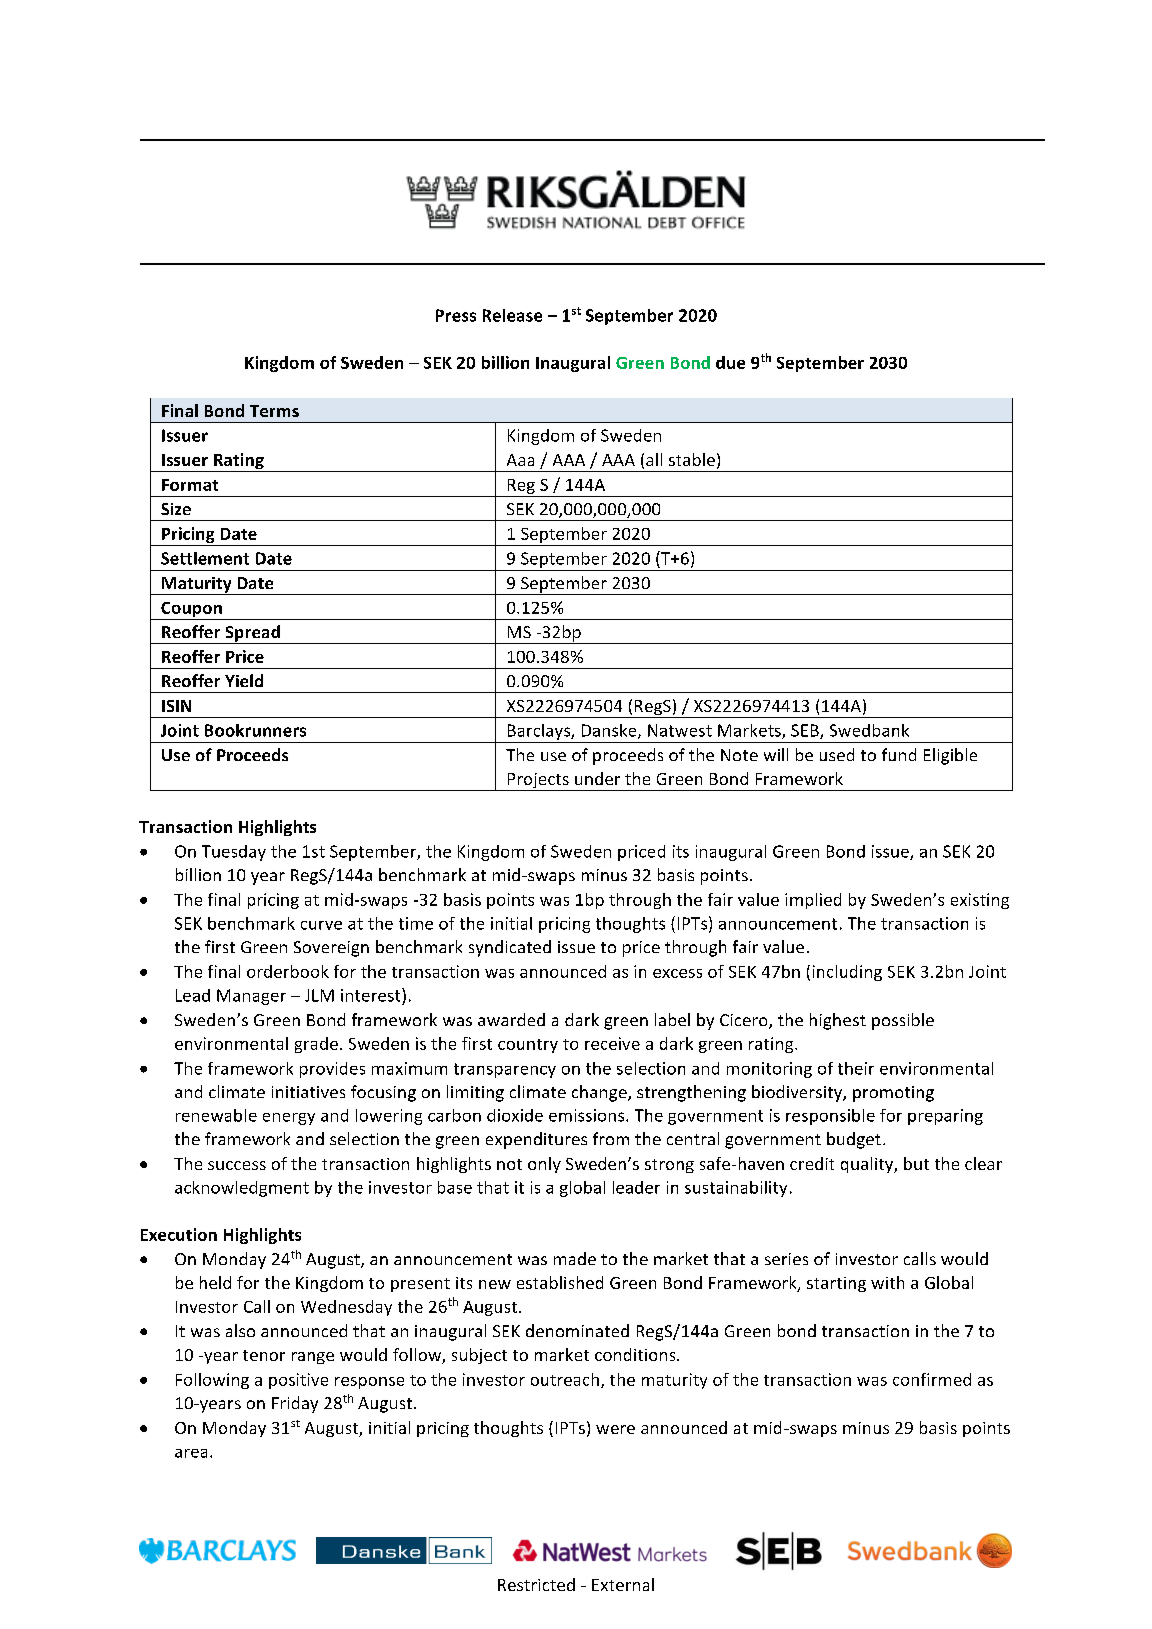 This document has width=1152, height=1629. I want to click on due, so click(730, 362).
